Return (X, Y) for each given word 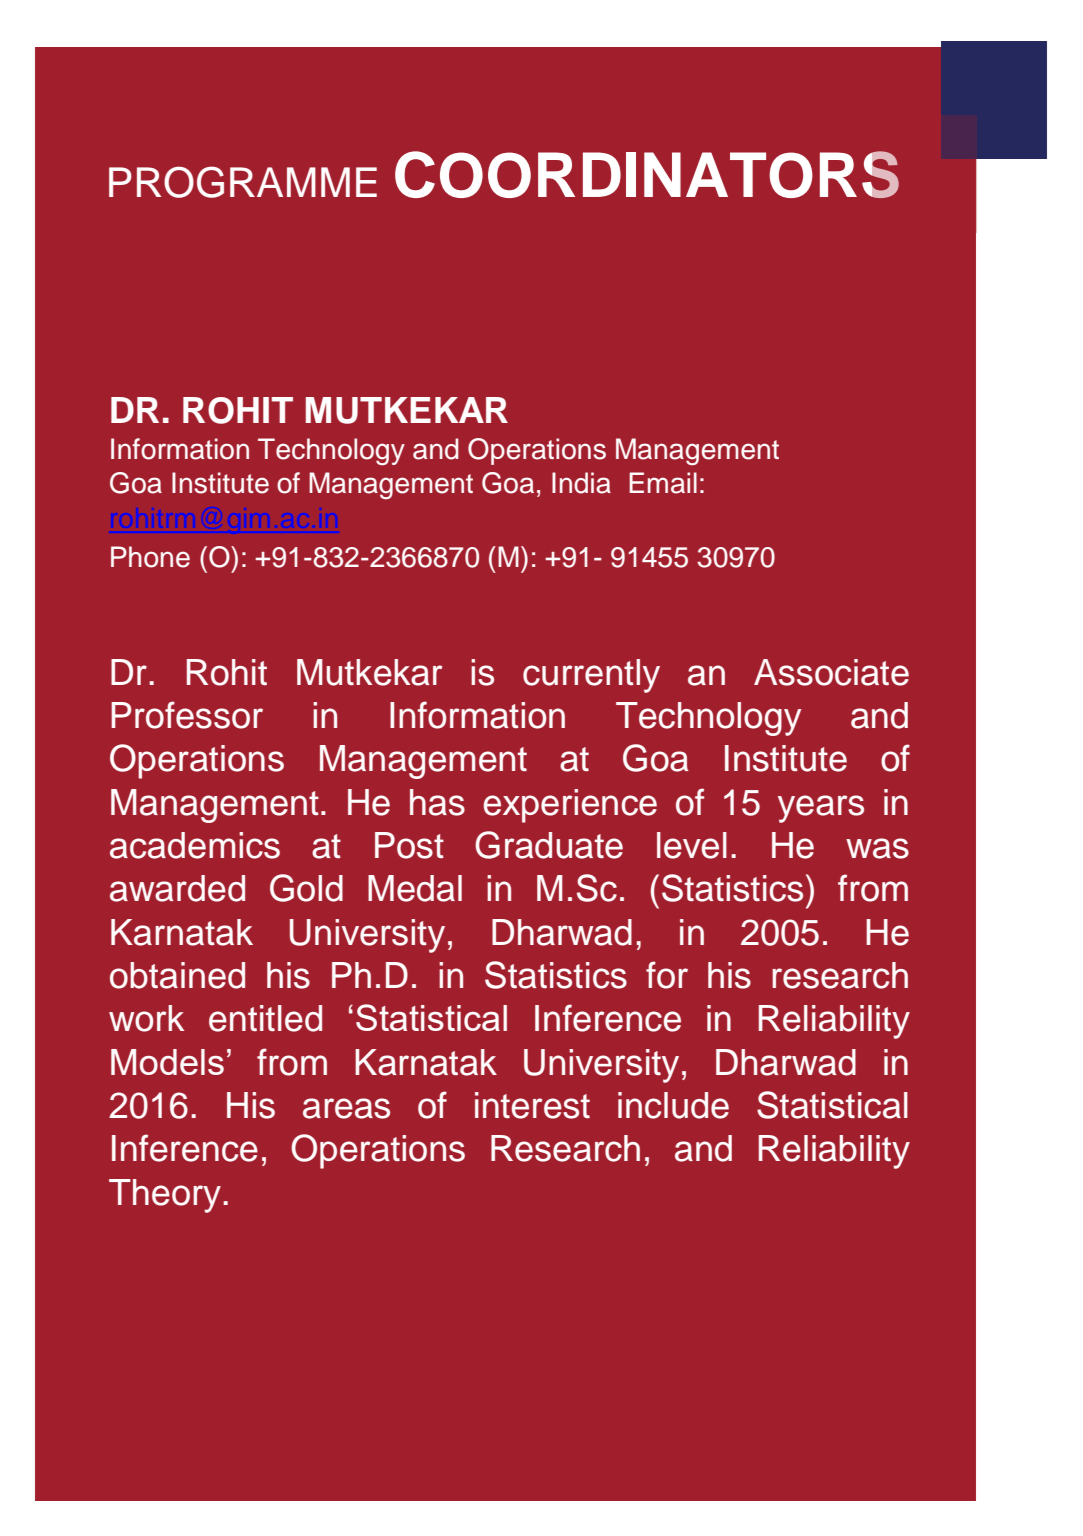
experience (570, 806)
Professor (187, 715)
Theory (165, 1196)
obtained (177, 975)
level (692, 845)
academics (195, 845)
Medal (415, 888)
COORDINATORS (647, 174)
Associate (831, 672)
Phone (150, 557)
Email (663, 483)
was (877, 848)
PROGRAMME (243, 182)
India (581, 483)
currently (591, 676)
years (821, 809)
